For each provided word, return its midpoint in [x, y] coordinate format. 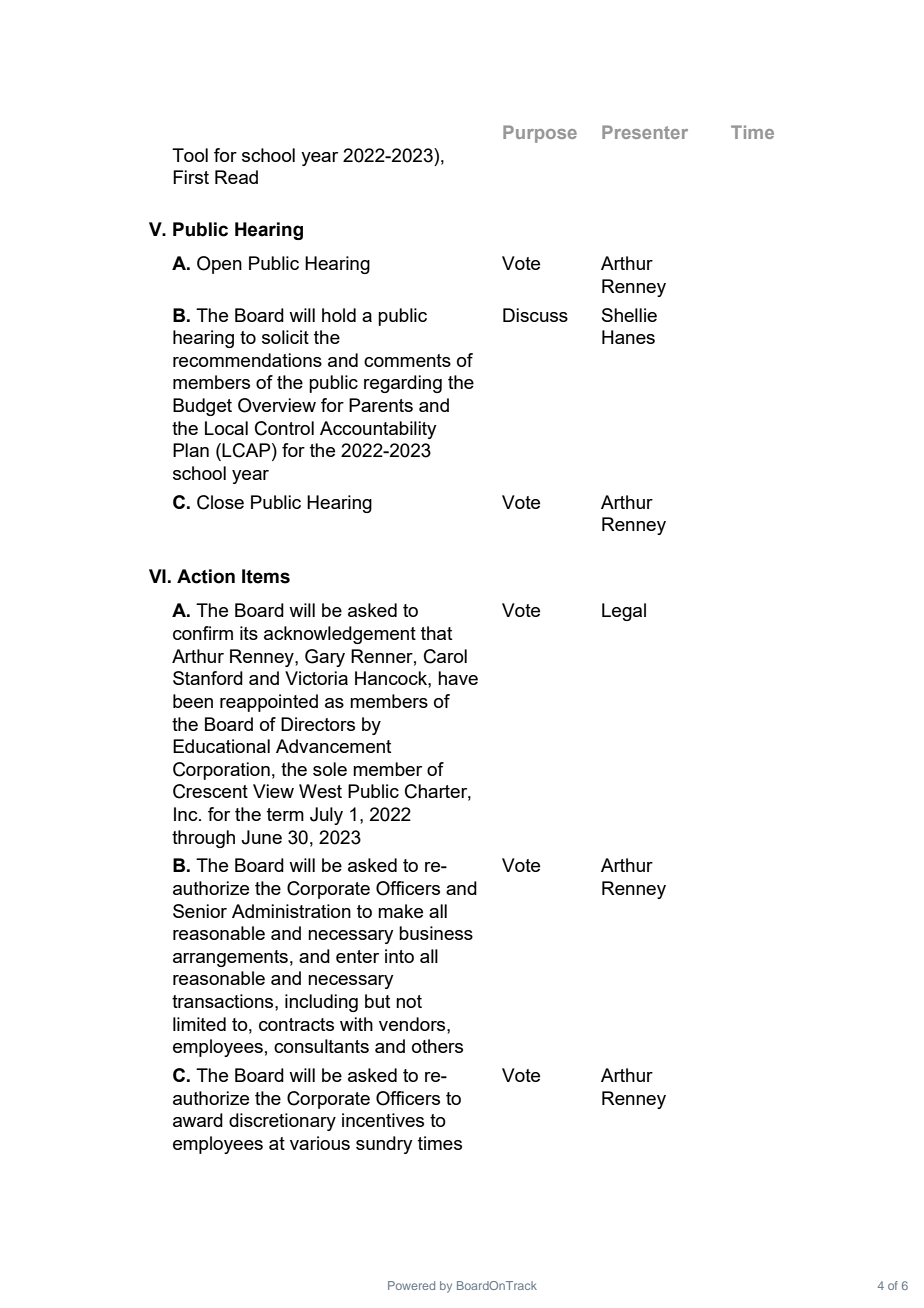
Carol [445, 656]
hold [339, 315]
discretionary [282, 1122]
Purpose [540, 134]
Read [236, 177]
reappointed [269, 703]
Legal [624, 612]
